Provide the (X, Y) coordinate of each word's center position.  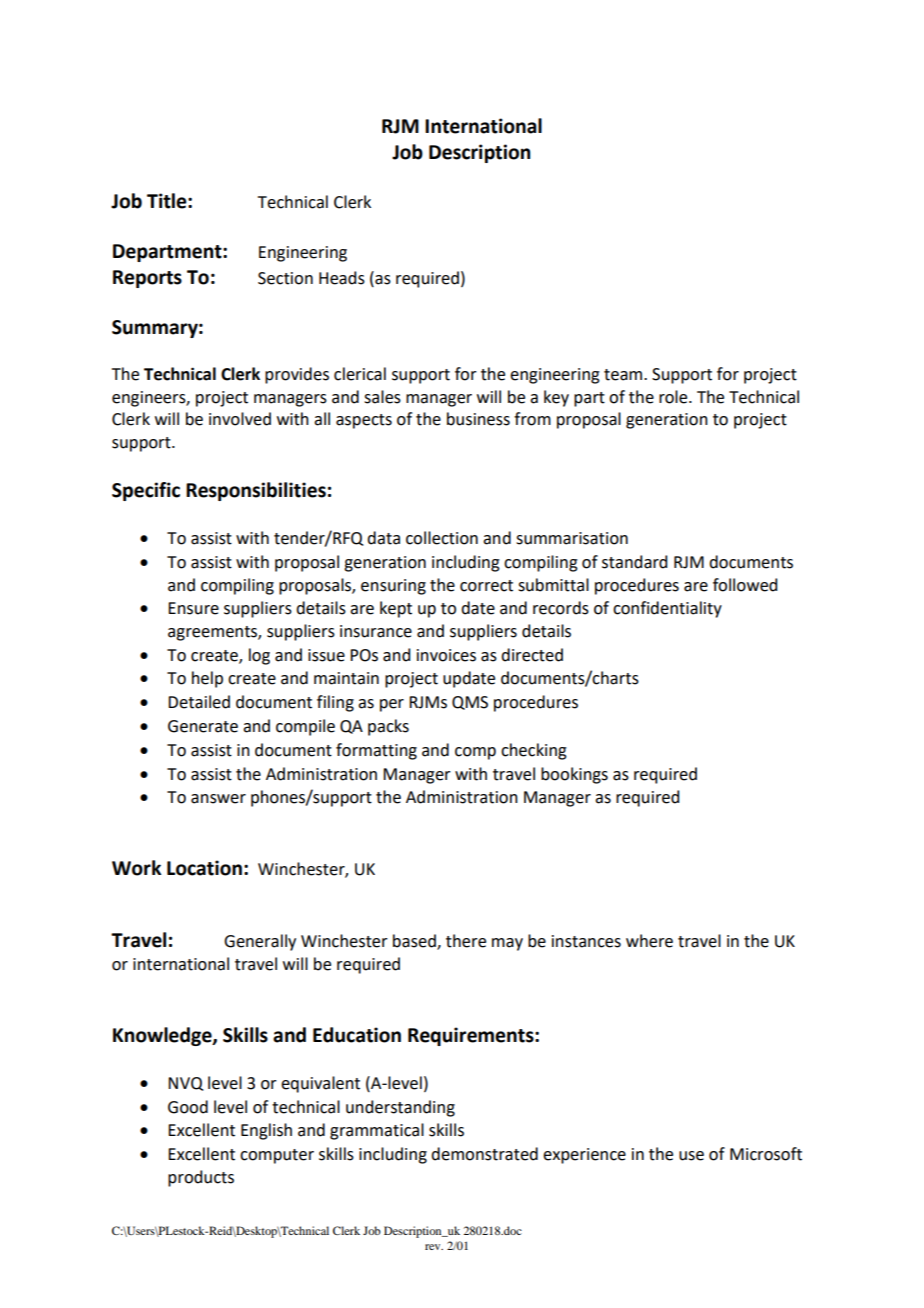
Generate (203, 726)
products (201, 1178)
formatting (376, 751)
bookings (574, 775)
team (623, 375)
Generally (260, 942)
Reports (147, 279)
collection (442, 538)
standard (634, 562)
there (466, 941)
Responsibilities (256, 491)
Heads (342, 278)
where (649, 941)
